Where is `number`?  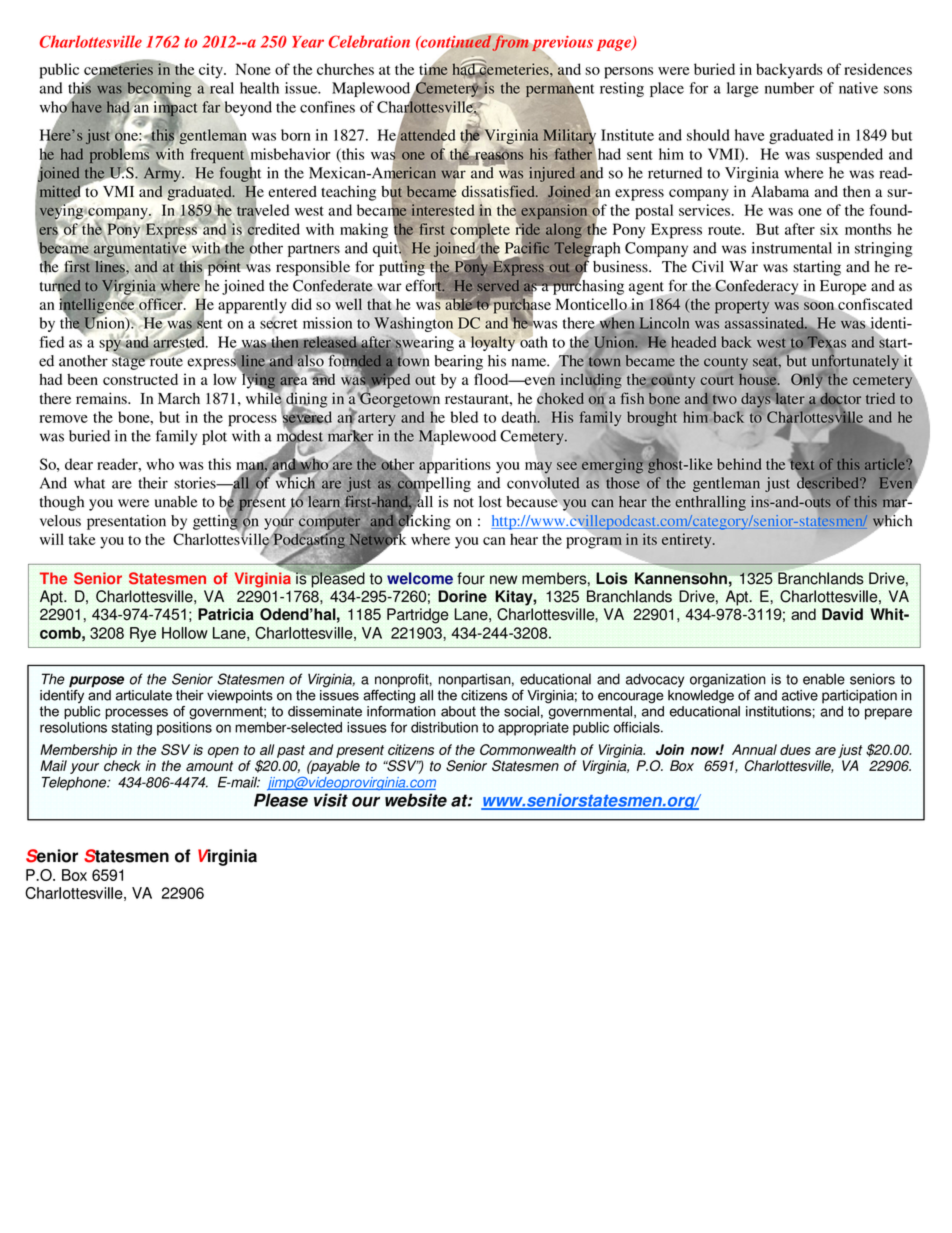 number is located at coordinates (789, 88).
